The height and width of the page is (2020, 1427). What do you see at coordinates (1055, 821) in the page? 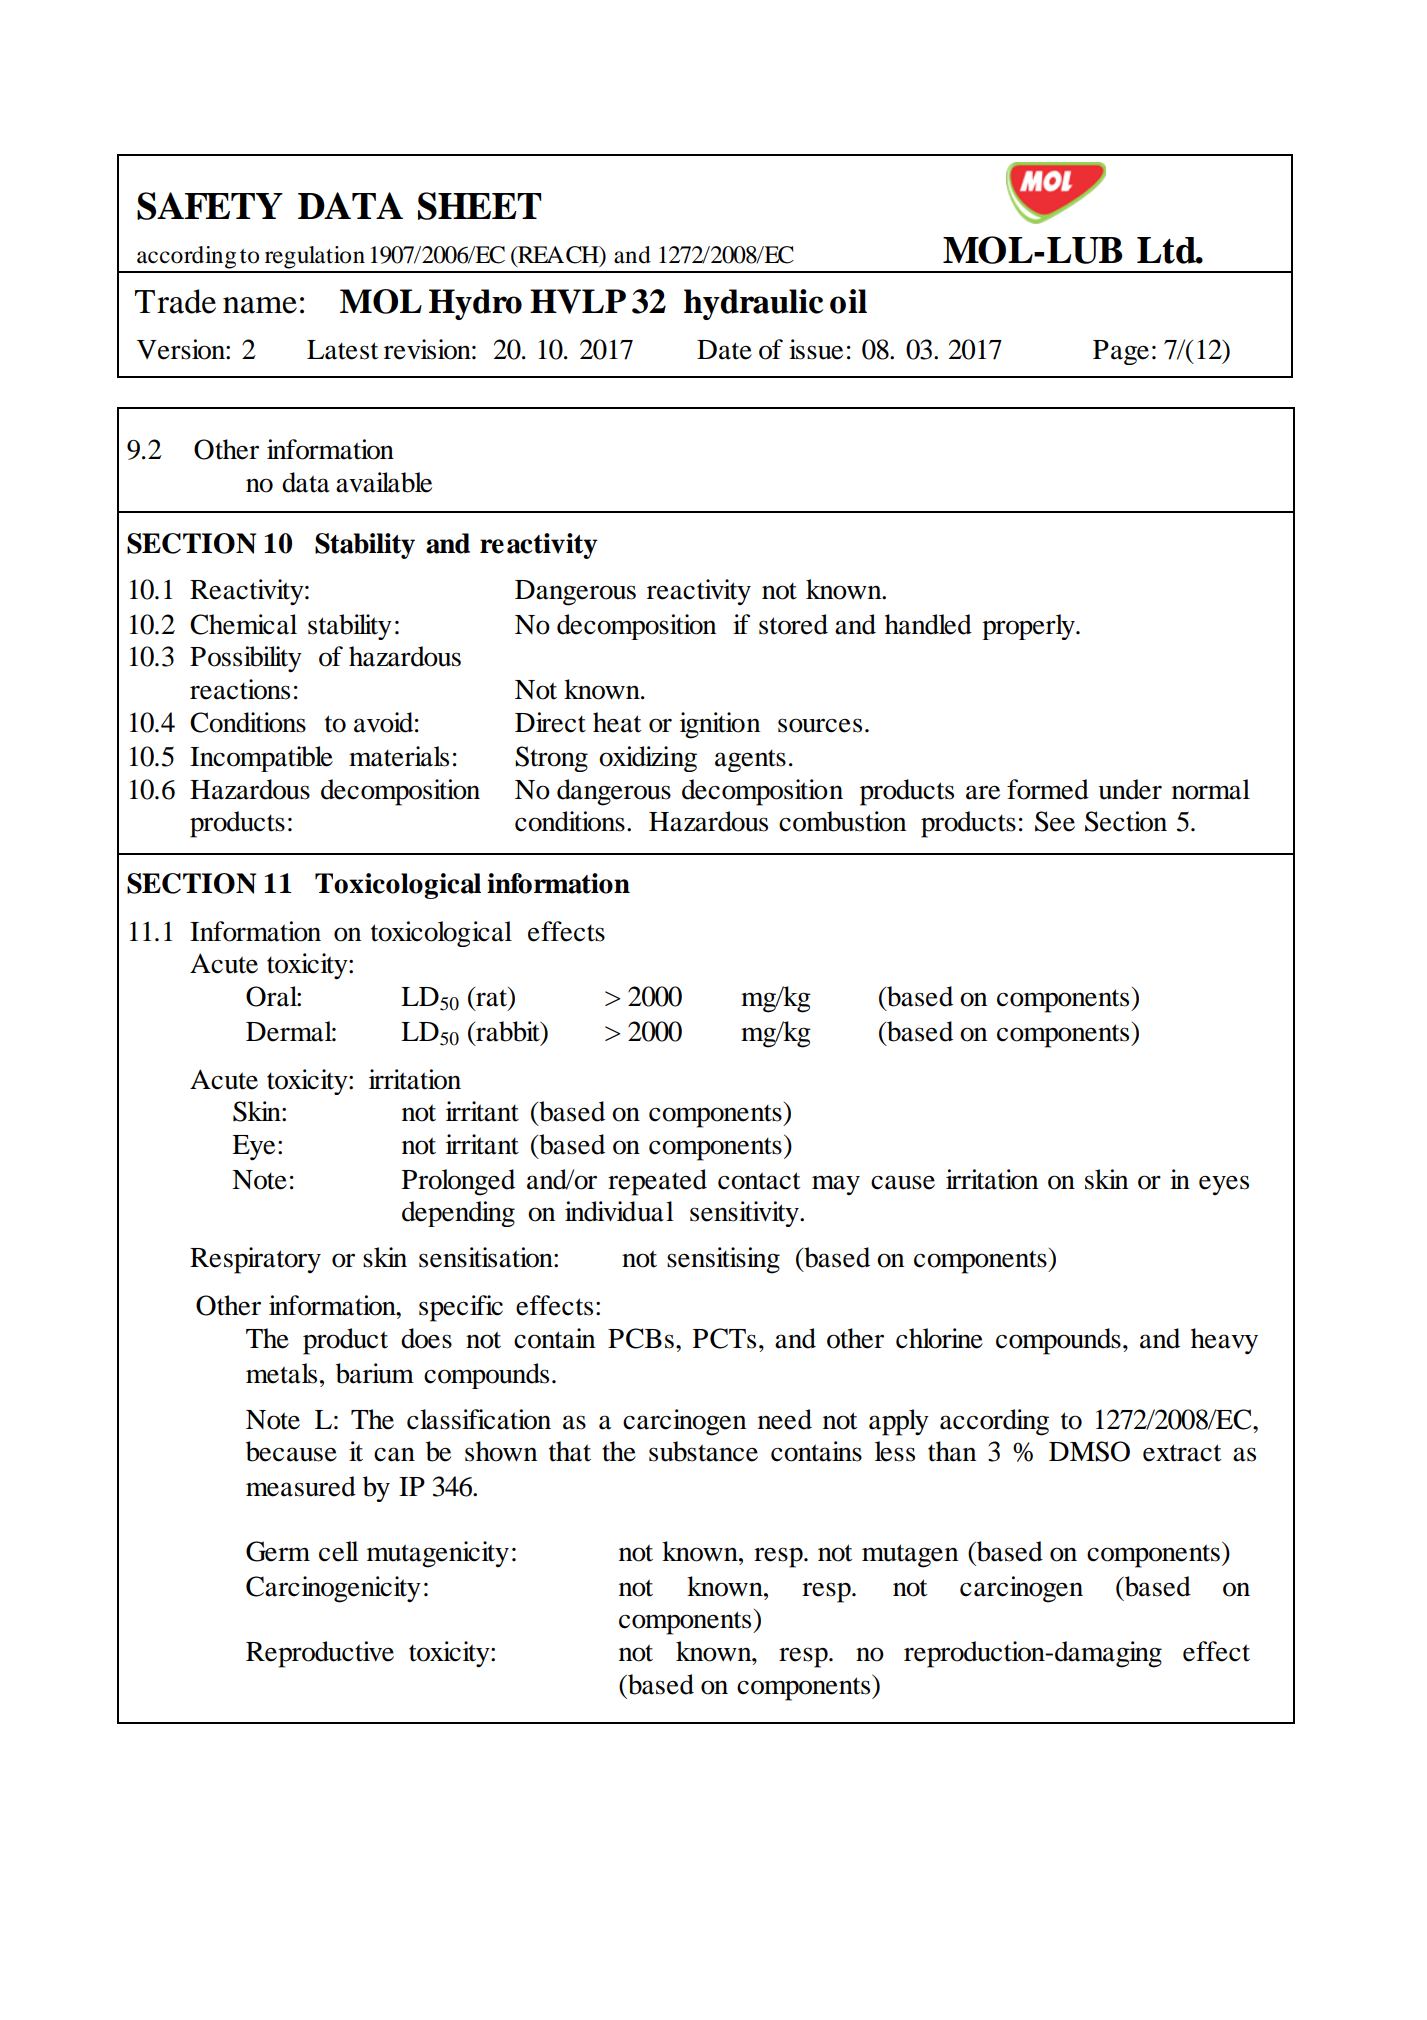
I see `See` at bounding box center [1055, 821].
